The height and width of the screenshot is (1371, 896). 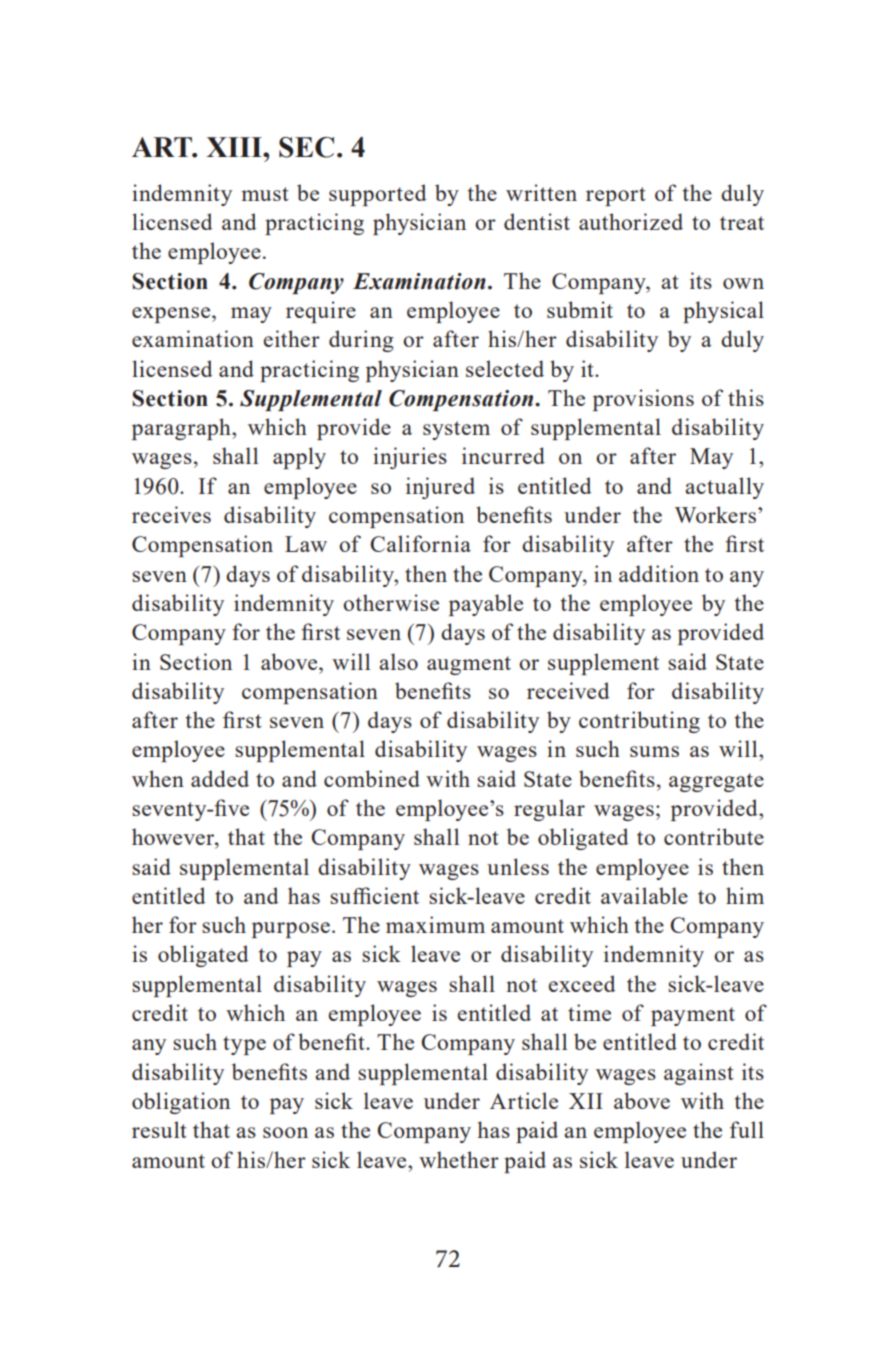 I want to click on supported, so click(x=377, y=195).
